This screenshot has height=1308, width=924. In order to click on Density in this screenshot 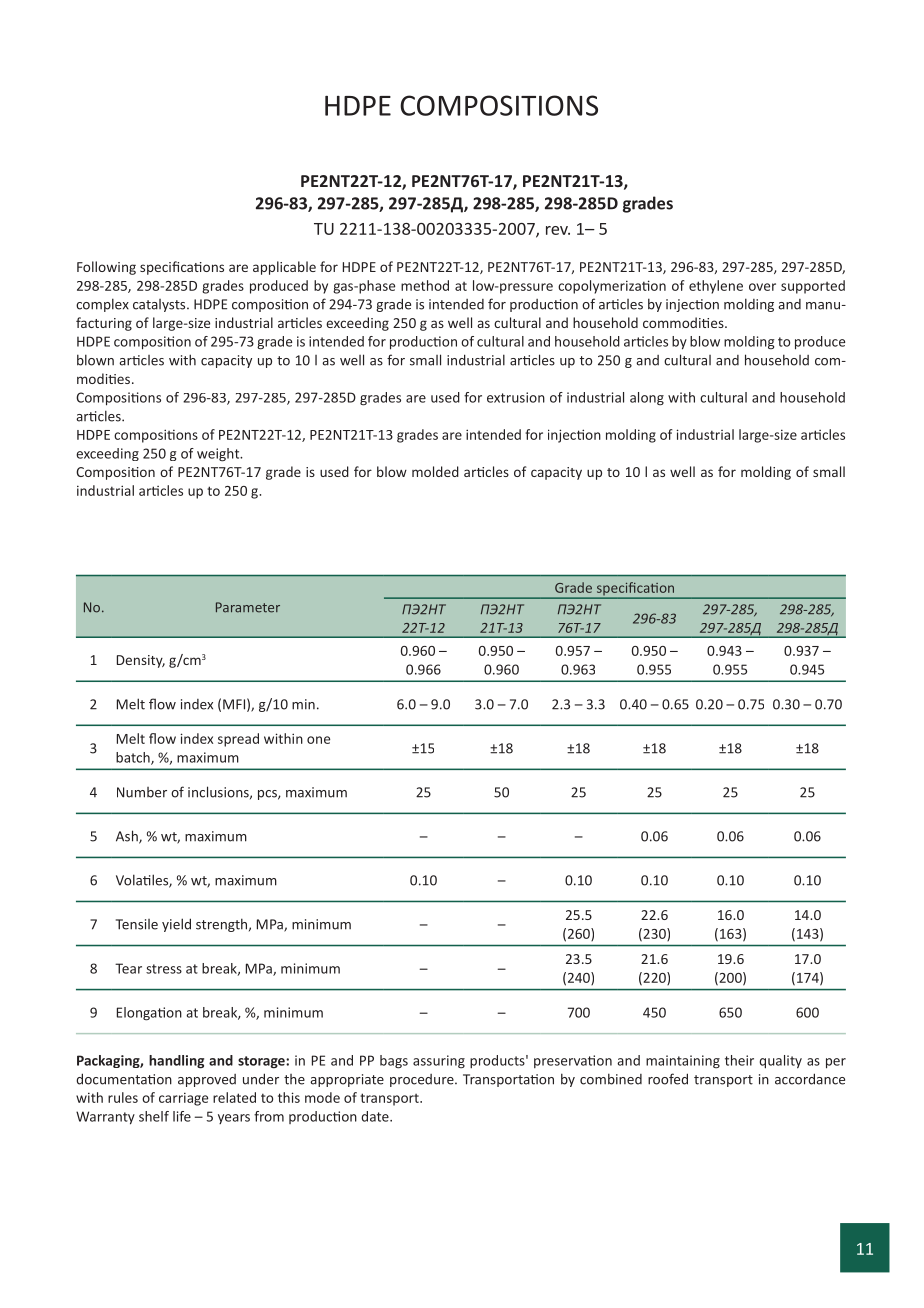, I will do `click(141, 661)`.
